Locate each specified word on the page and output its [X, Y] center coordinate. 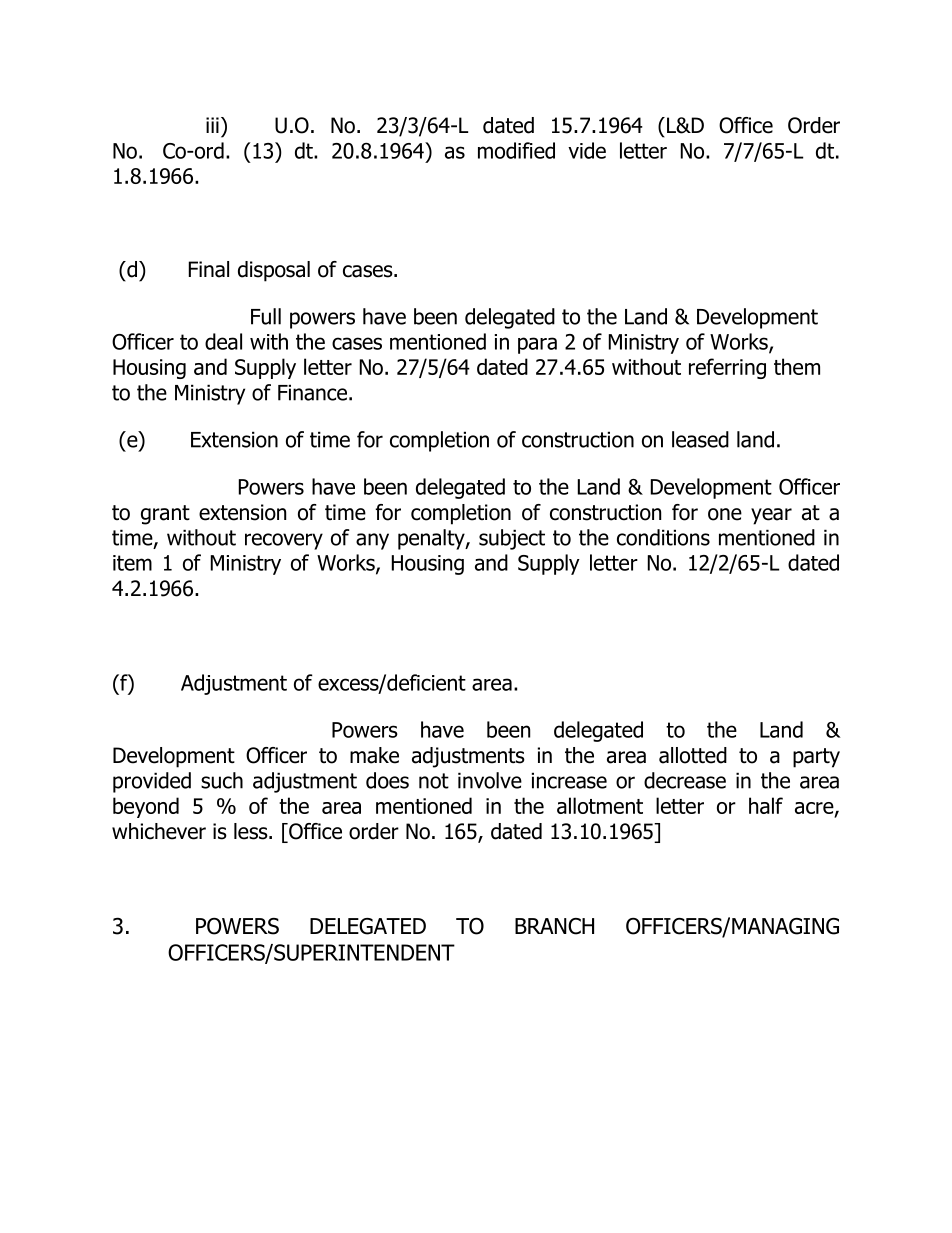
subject [512, 539]
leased [700, 439]
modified [516, 150]
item [132, 563]
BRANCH [554, 926]
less [252, 831]
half [766, 805]
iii [212, 125]
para [537, 345]
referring [727, 368]
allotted [693, 755]
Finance [312, 392]
